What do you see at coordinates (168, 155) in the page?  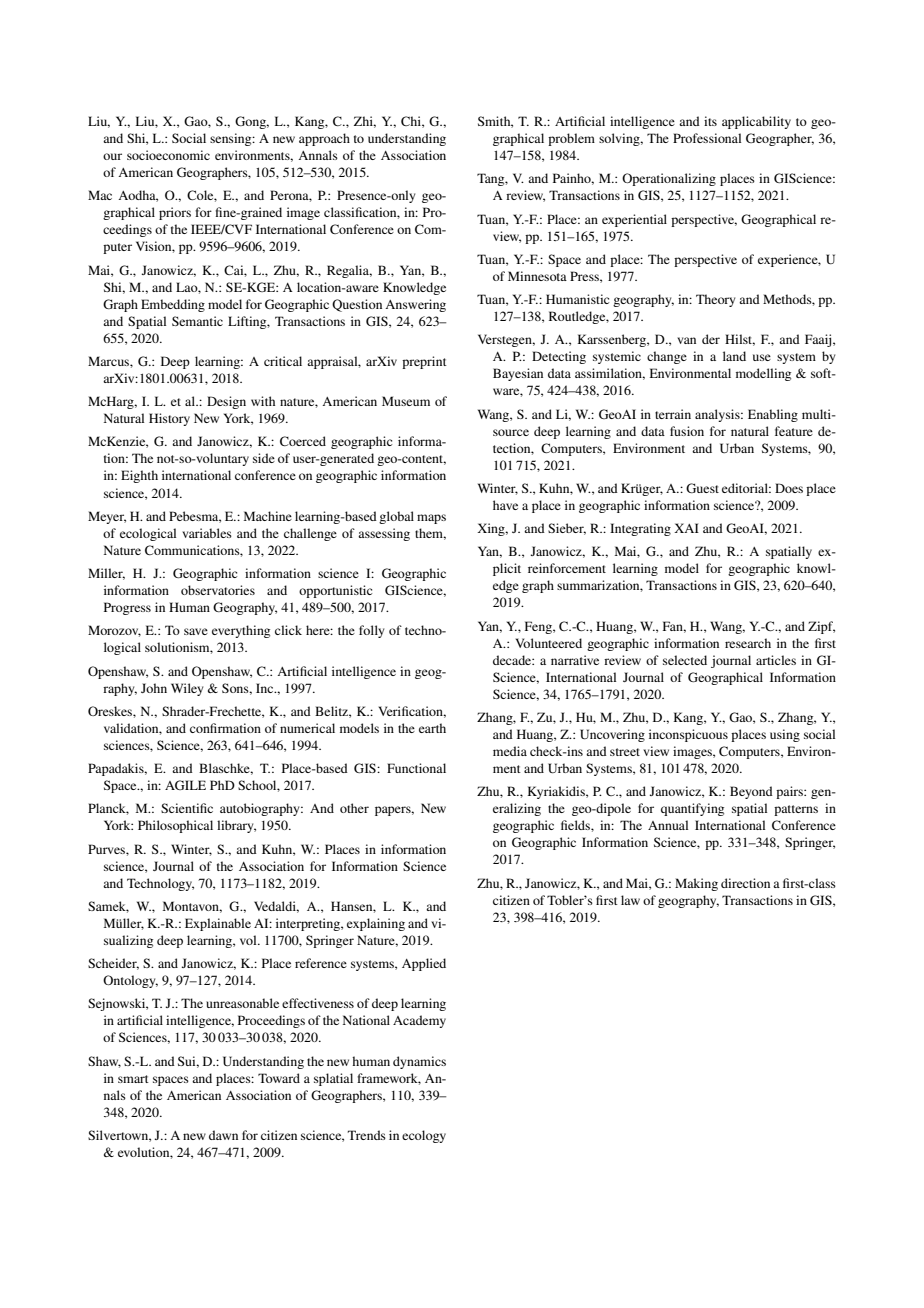 I see `socioeconomic` at bounding box center [168, 155].
